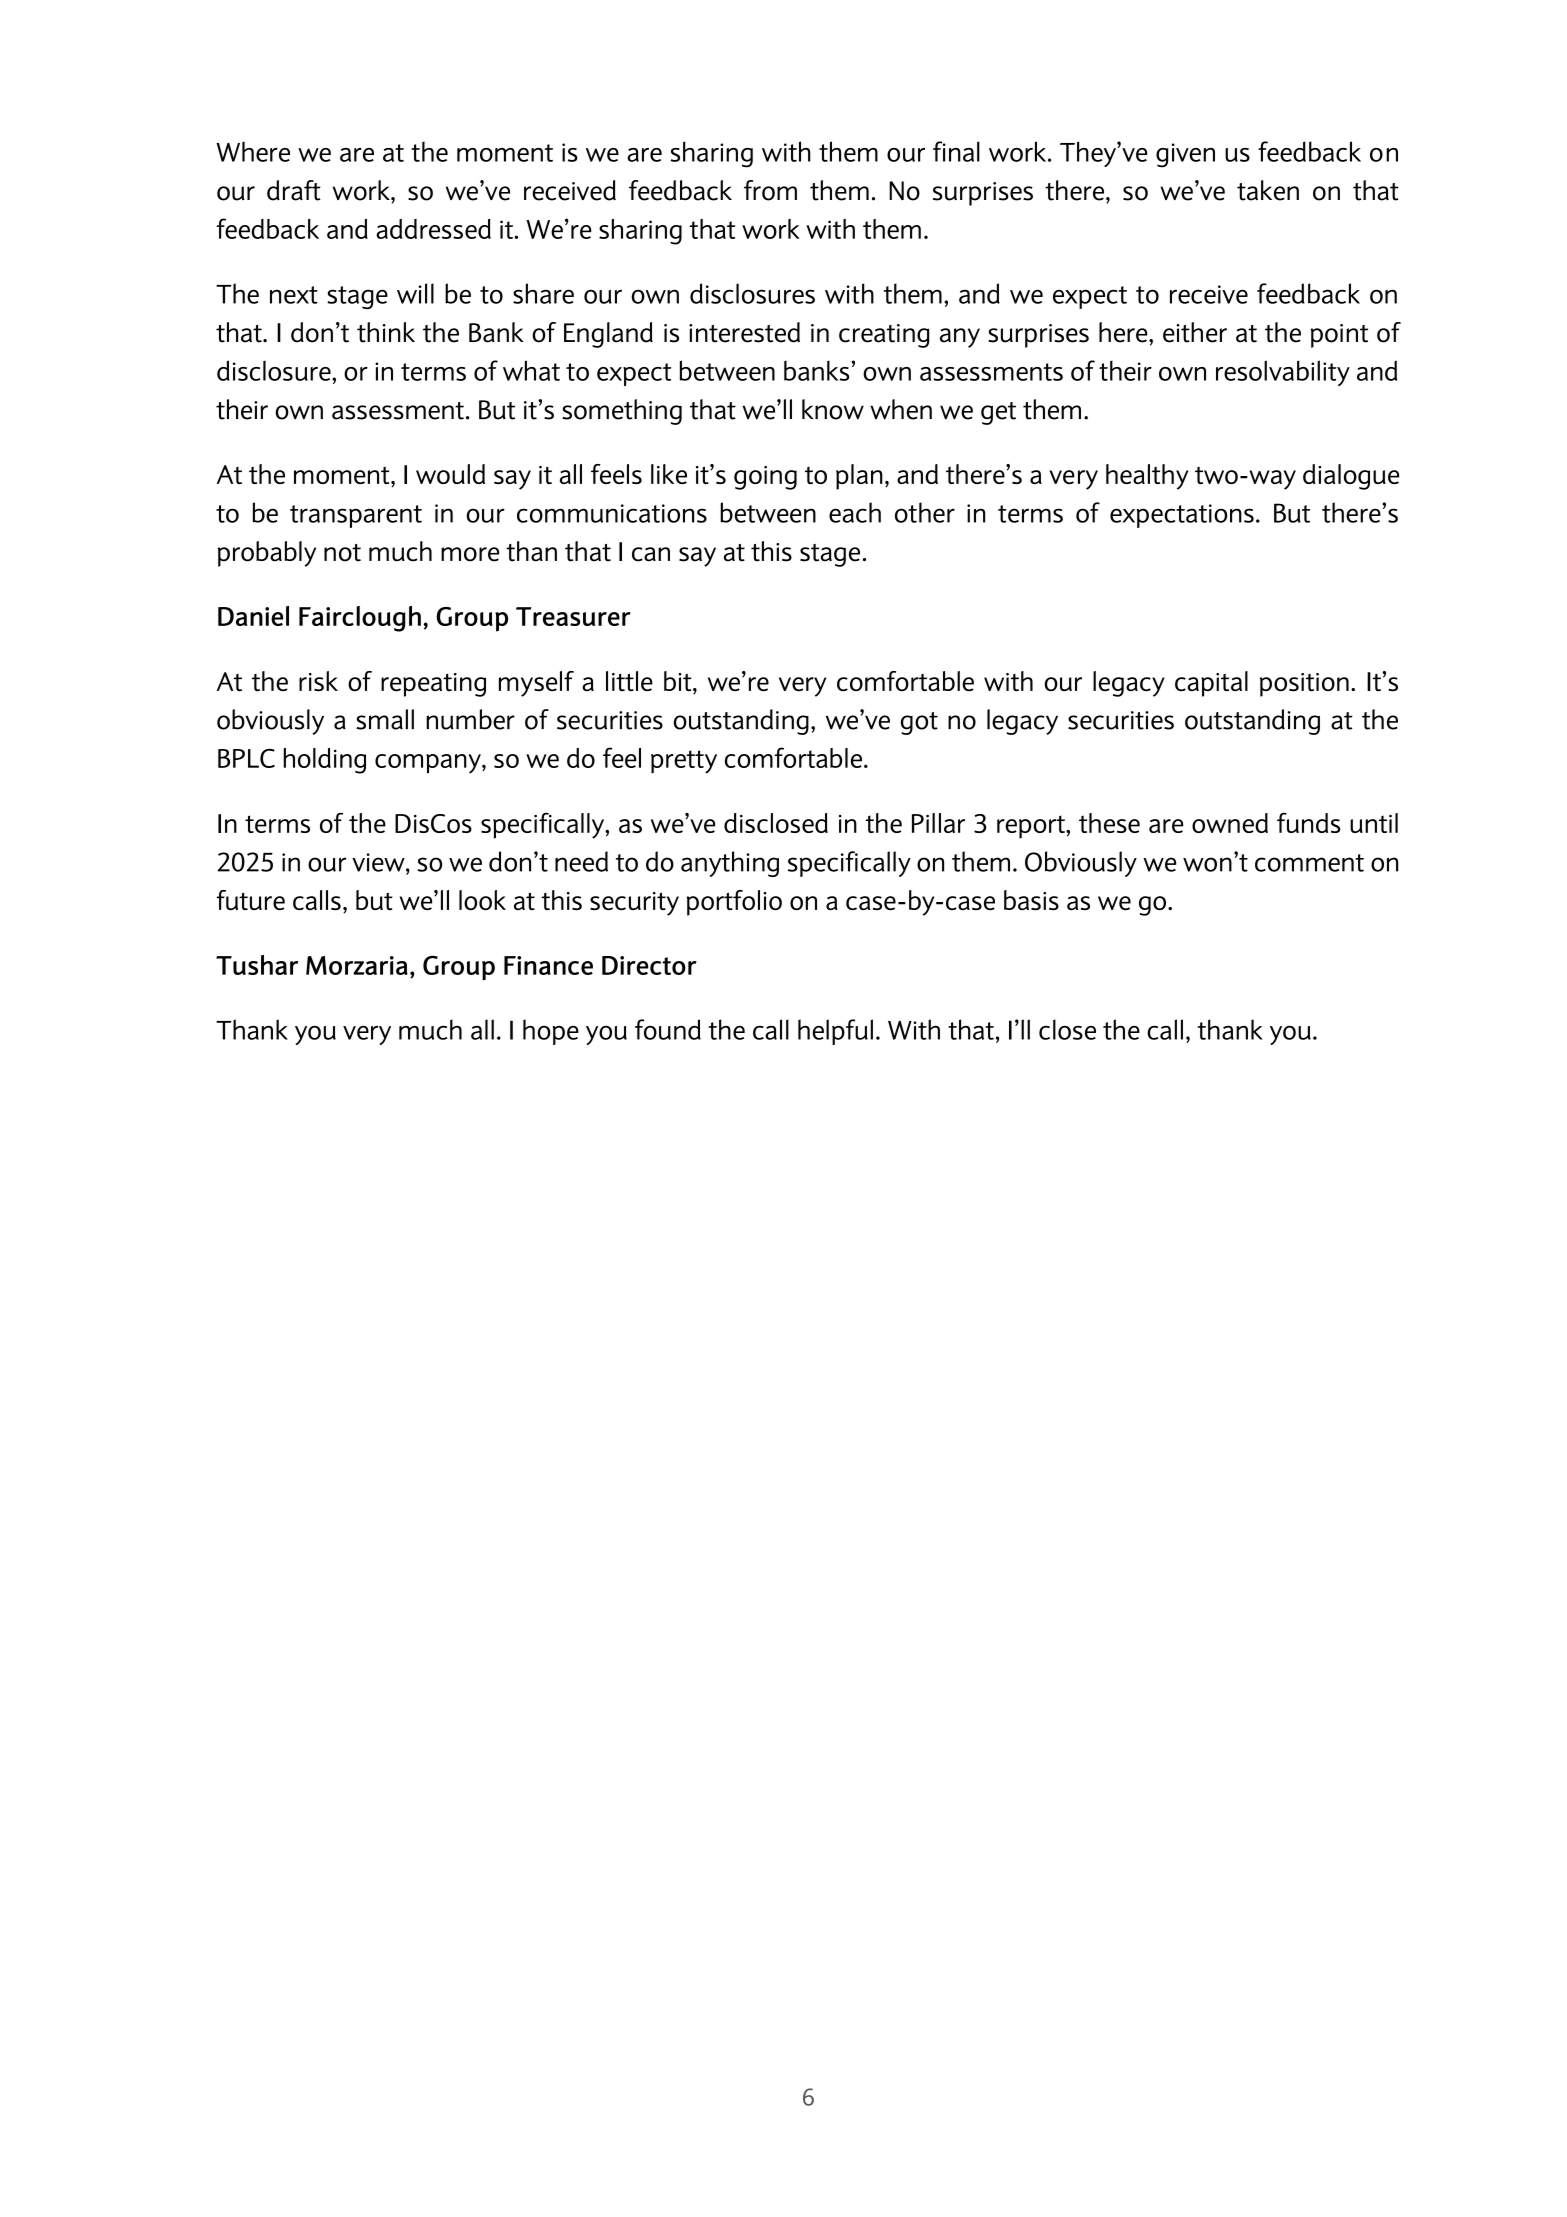 The image size is (1567, 2217). I want to click on anything, so click(730, 864).
